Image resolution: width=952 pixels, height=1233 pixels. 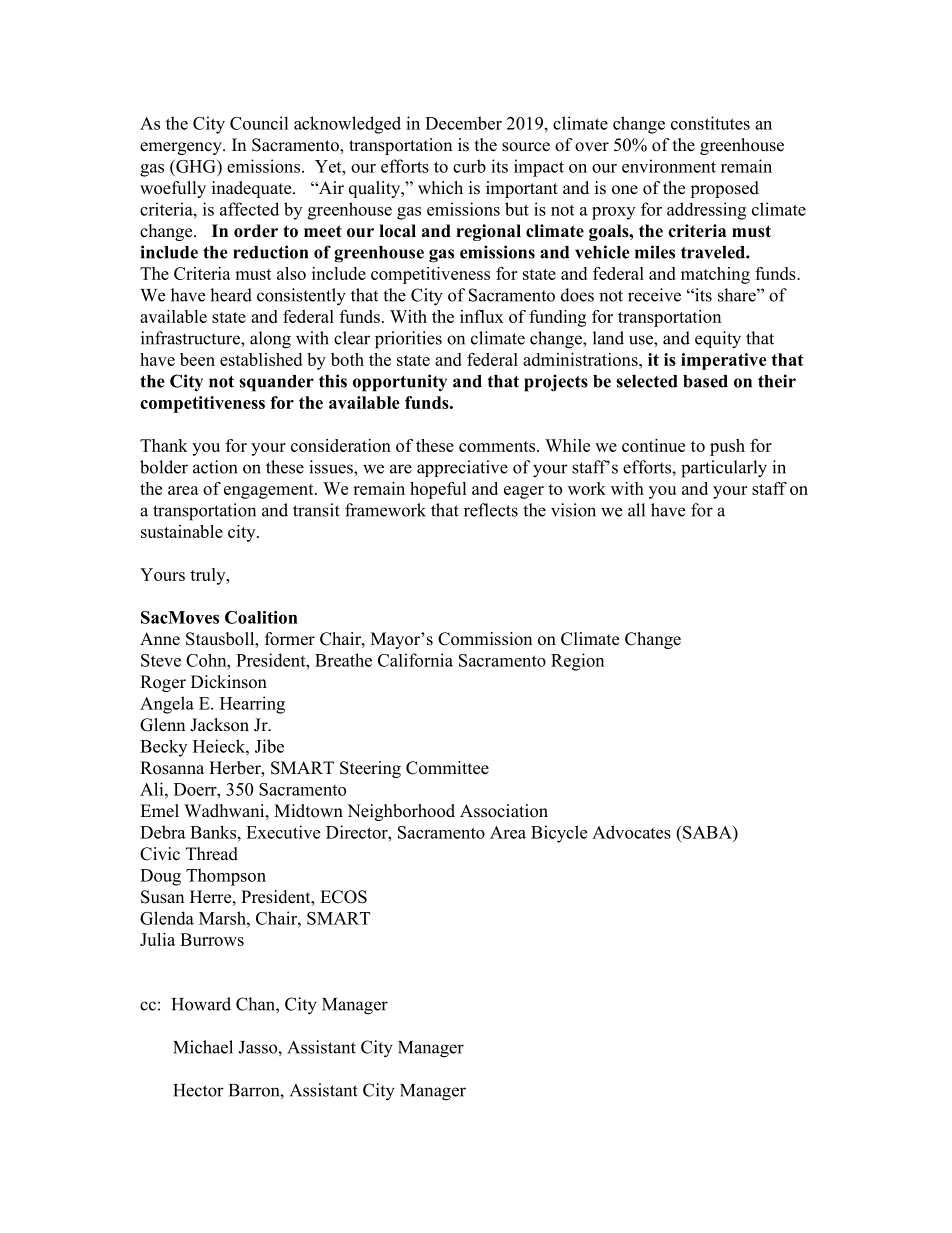 What do you see at coordinates (710, 123) in the screenshot?
I see `constitutes` at bounding box center [710, 123].
